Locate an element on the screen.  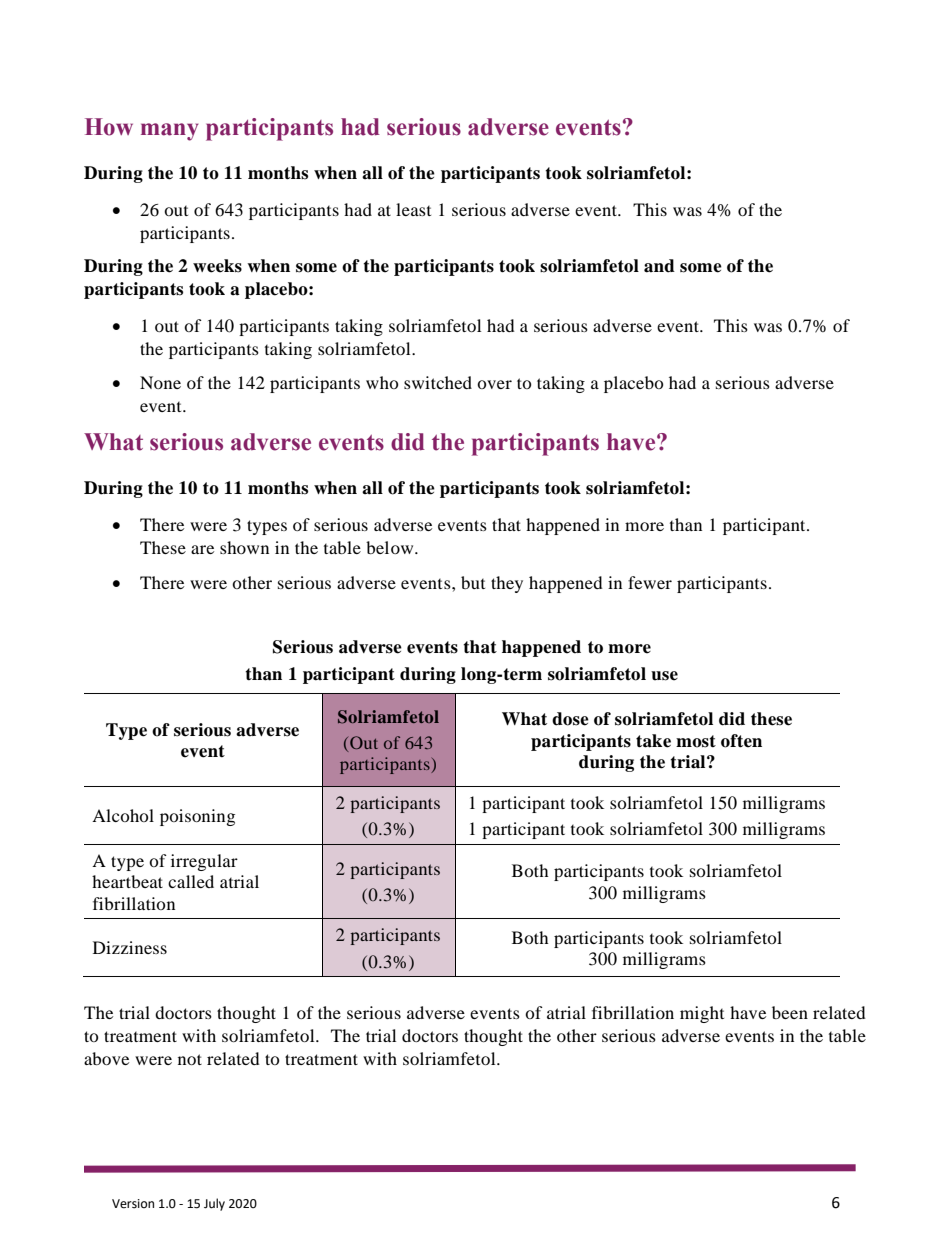
and is located at coordinates (659, 266).
